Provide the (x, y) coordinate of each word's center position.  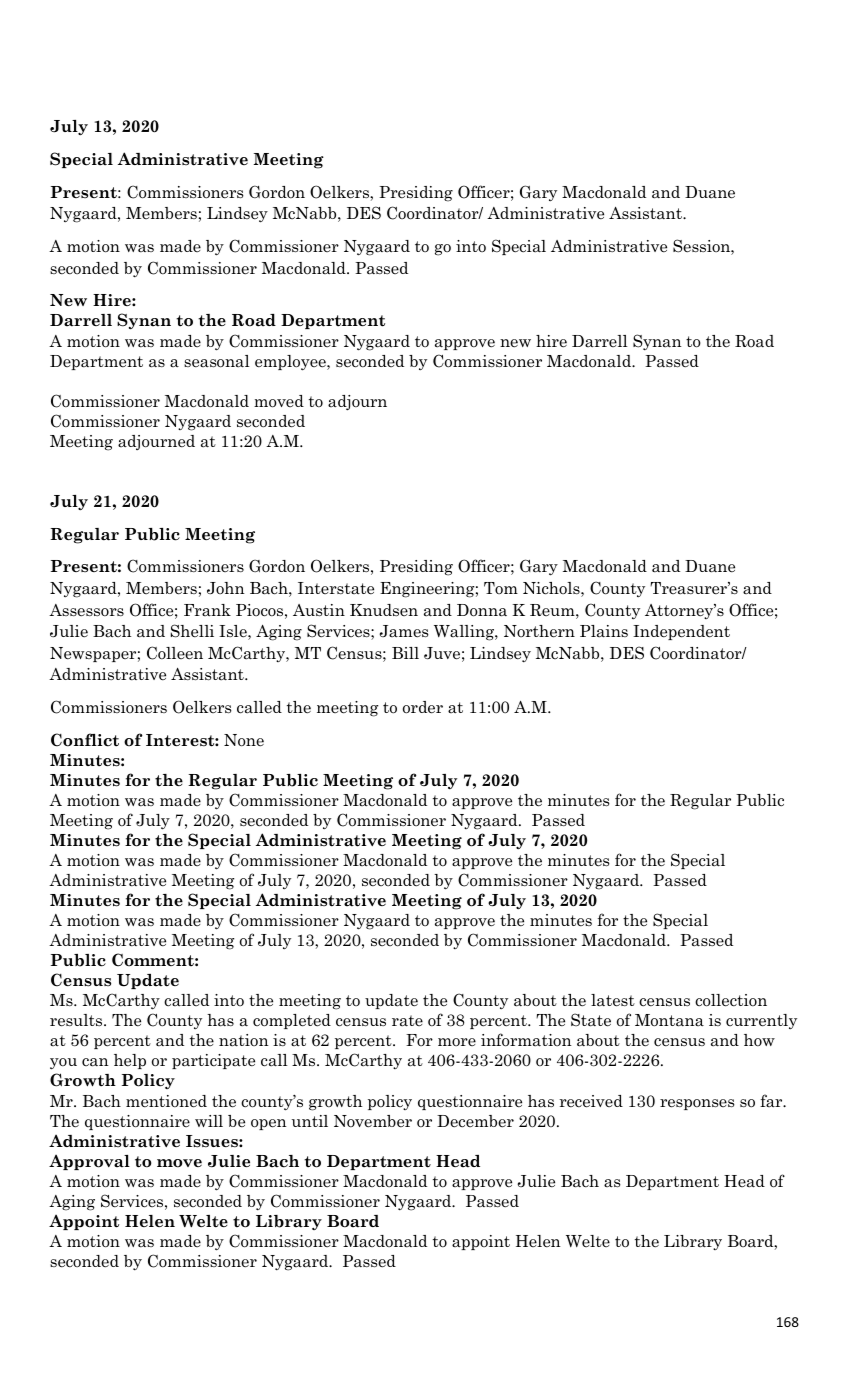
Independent (681, 632)
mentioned (166, 1101)
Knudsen (384, 610)
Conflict (85, 740)
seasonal (217, 361)
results (77, 1020)
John (226, 588)
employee (291, 363)
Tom (501, 588)
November (373, 1121)
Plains (604, 631)
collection (731, 1000)
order (423, 707)
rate (407, 1021)
